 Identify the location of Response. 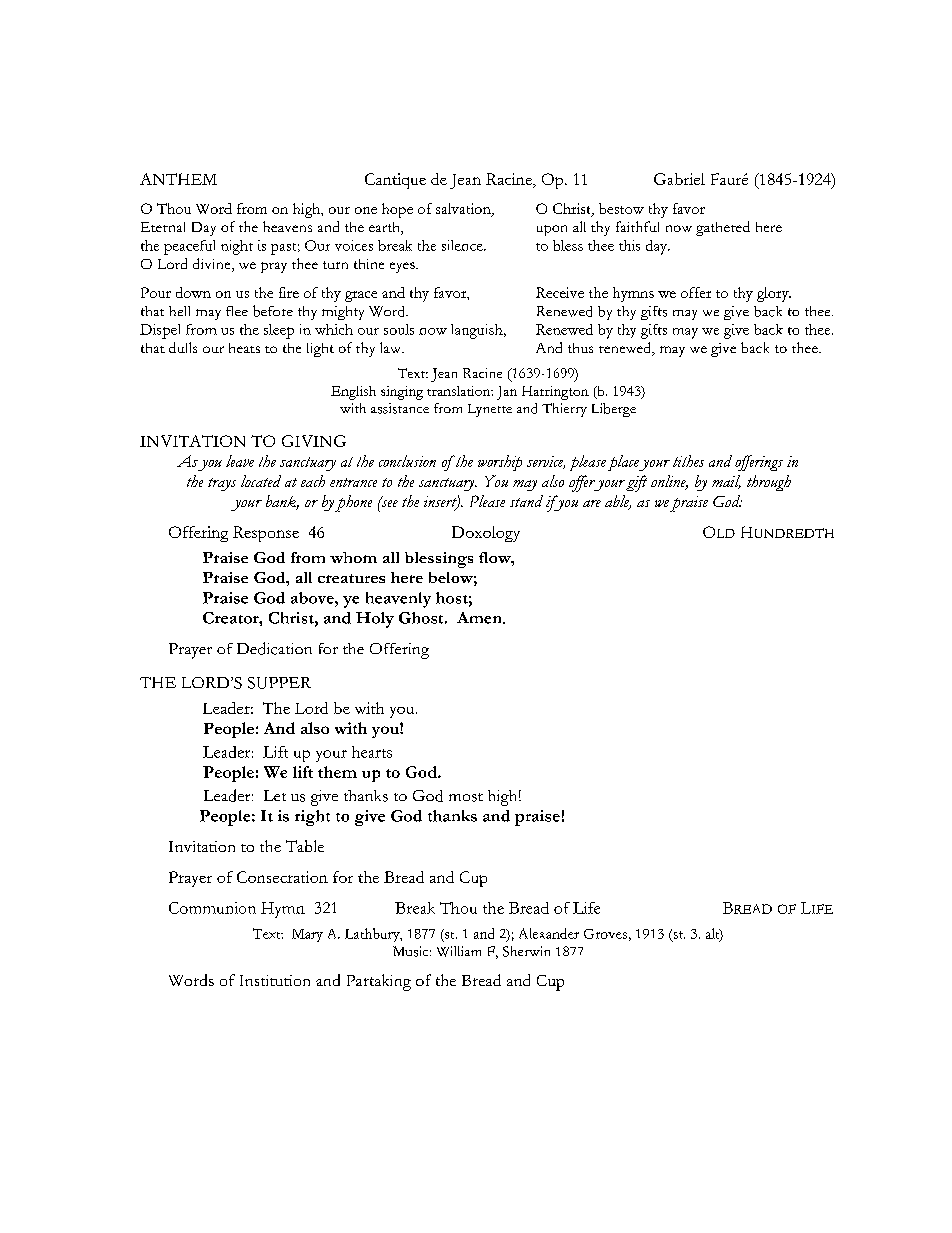
(266, 534).
